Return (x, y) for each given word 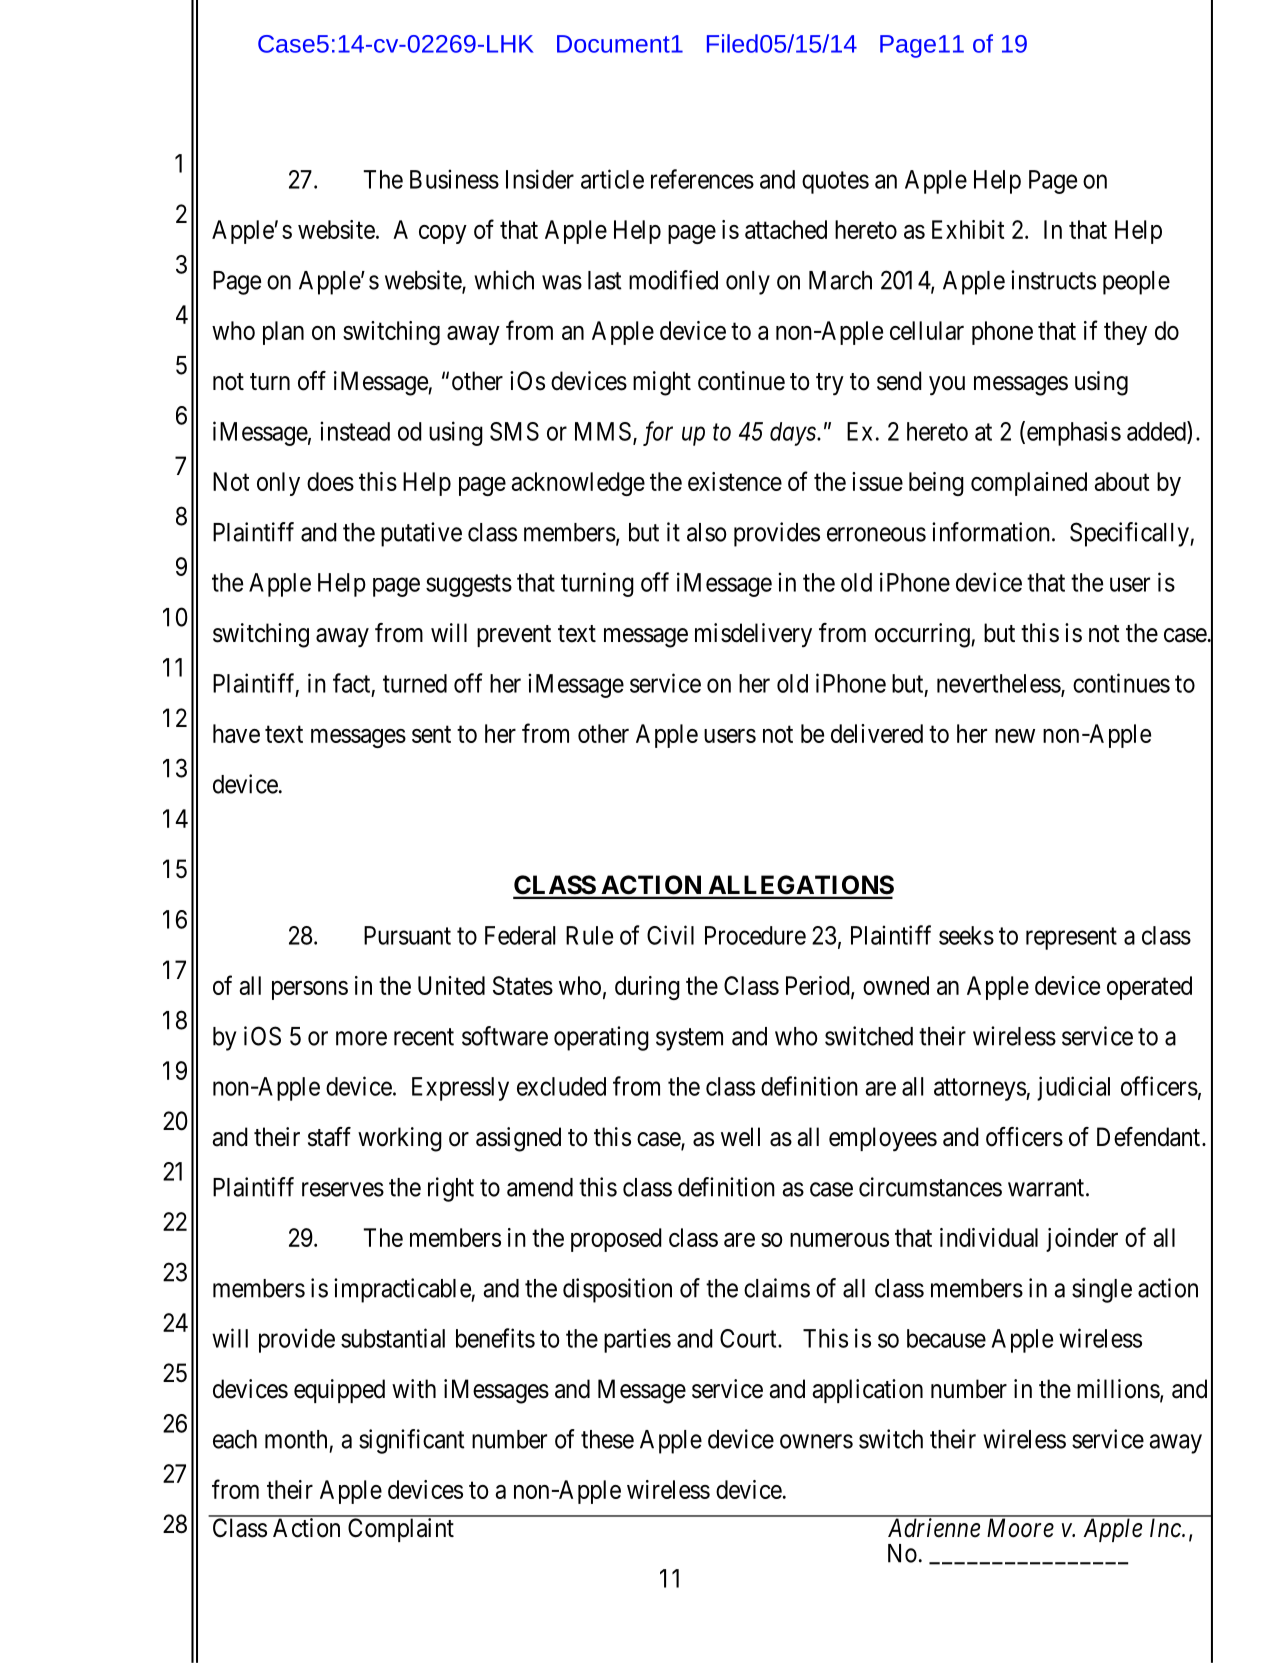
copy (443, 234)
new (1015, 736)
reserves (343, 1189)
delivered (877, 733)
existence (735, 481)
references (702, 179)
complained (1029, 484)
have (236, 733)
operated (1149, 988)
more (361, 1038)
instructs (1053, 280)
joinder (1082, 1240)
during (647, 988)
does (330, 481)
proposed (616, 1240)
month (296, 1439)
